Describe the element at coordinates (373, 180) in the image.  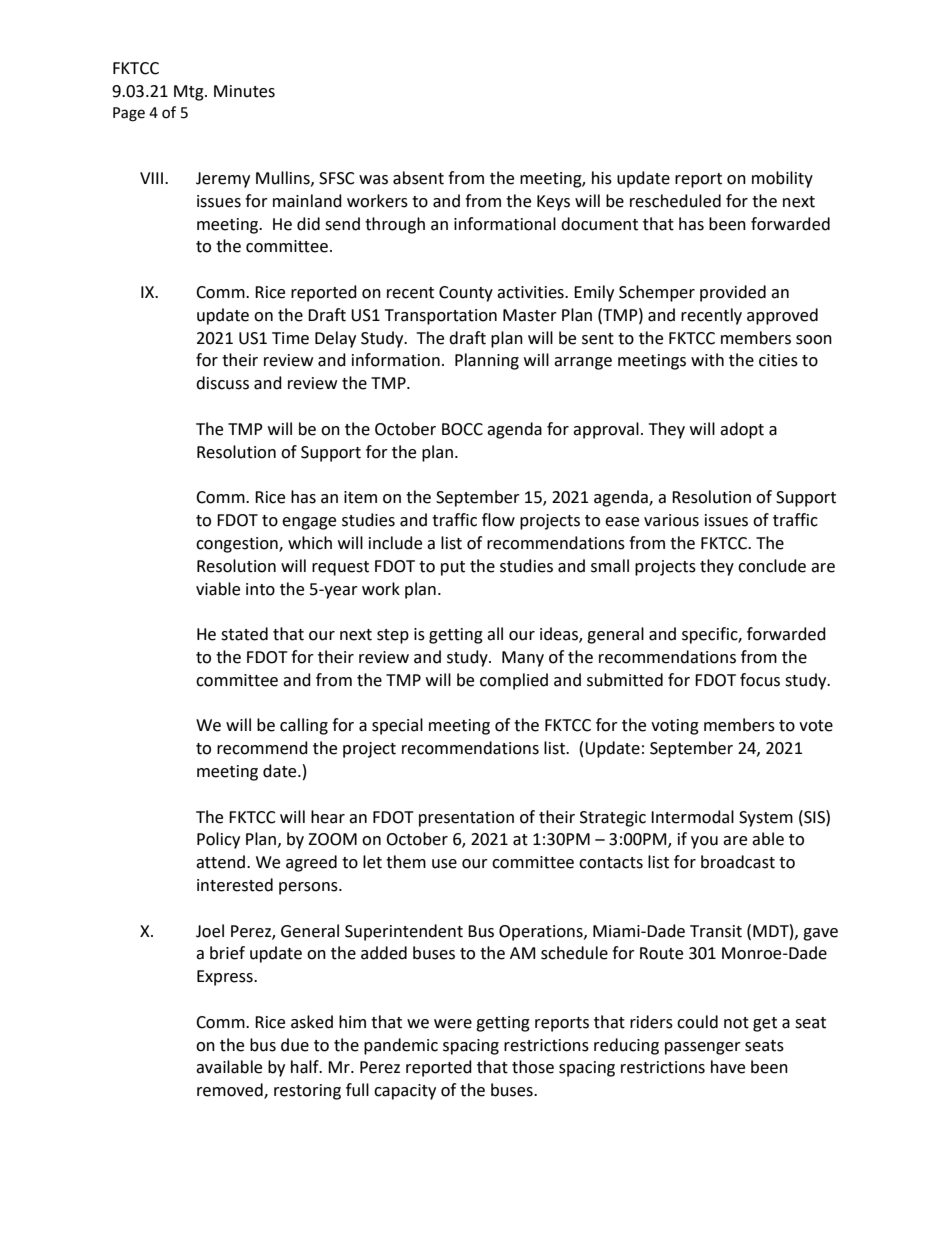
I see `was` at that location.
